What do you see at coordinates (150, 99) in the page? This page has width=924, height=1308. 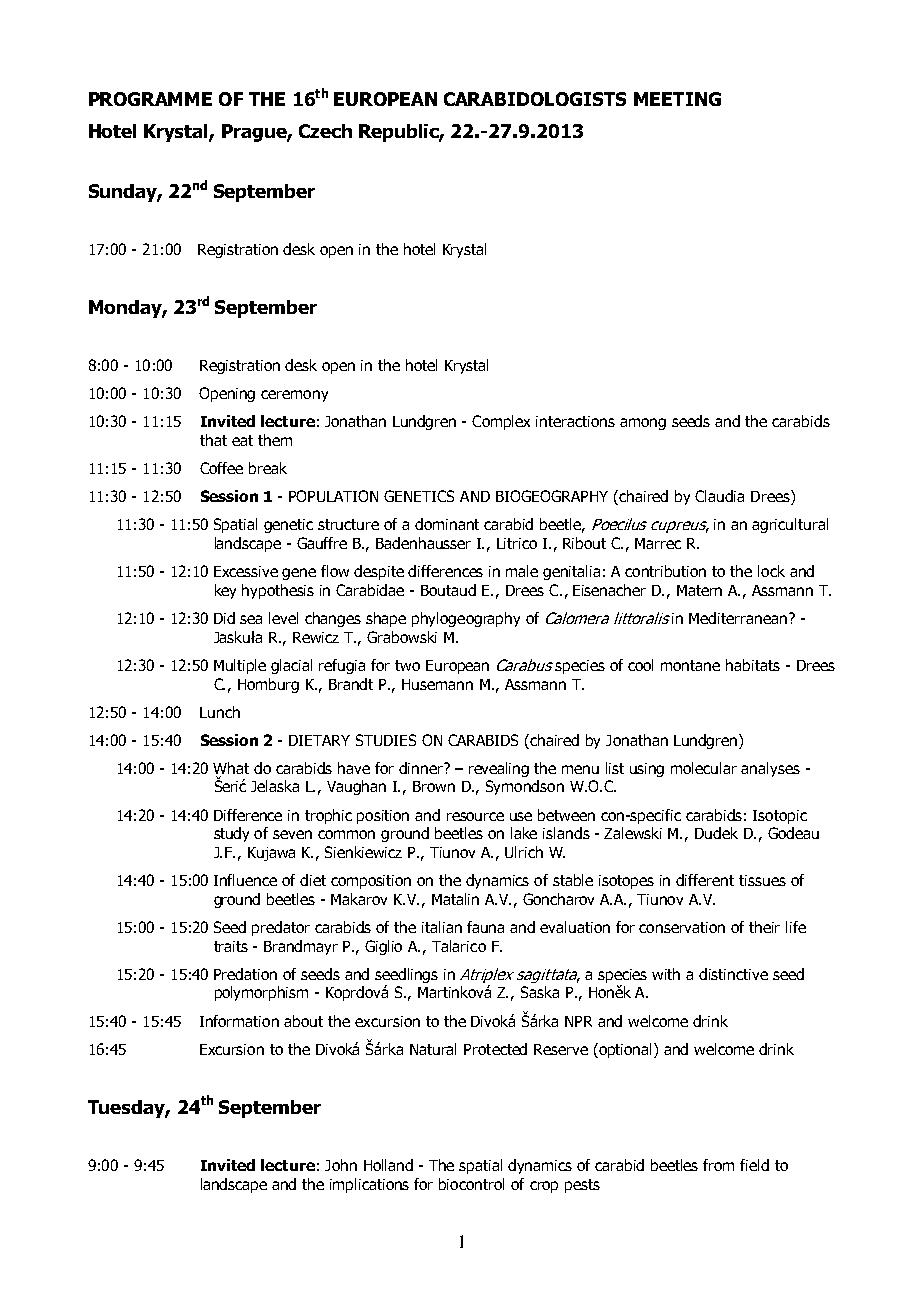 I see `PROGRAMME` at bounding box center [150, 99].
